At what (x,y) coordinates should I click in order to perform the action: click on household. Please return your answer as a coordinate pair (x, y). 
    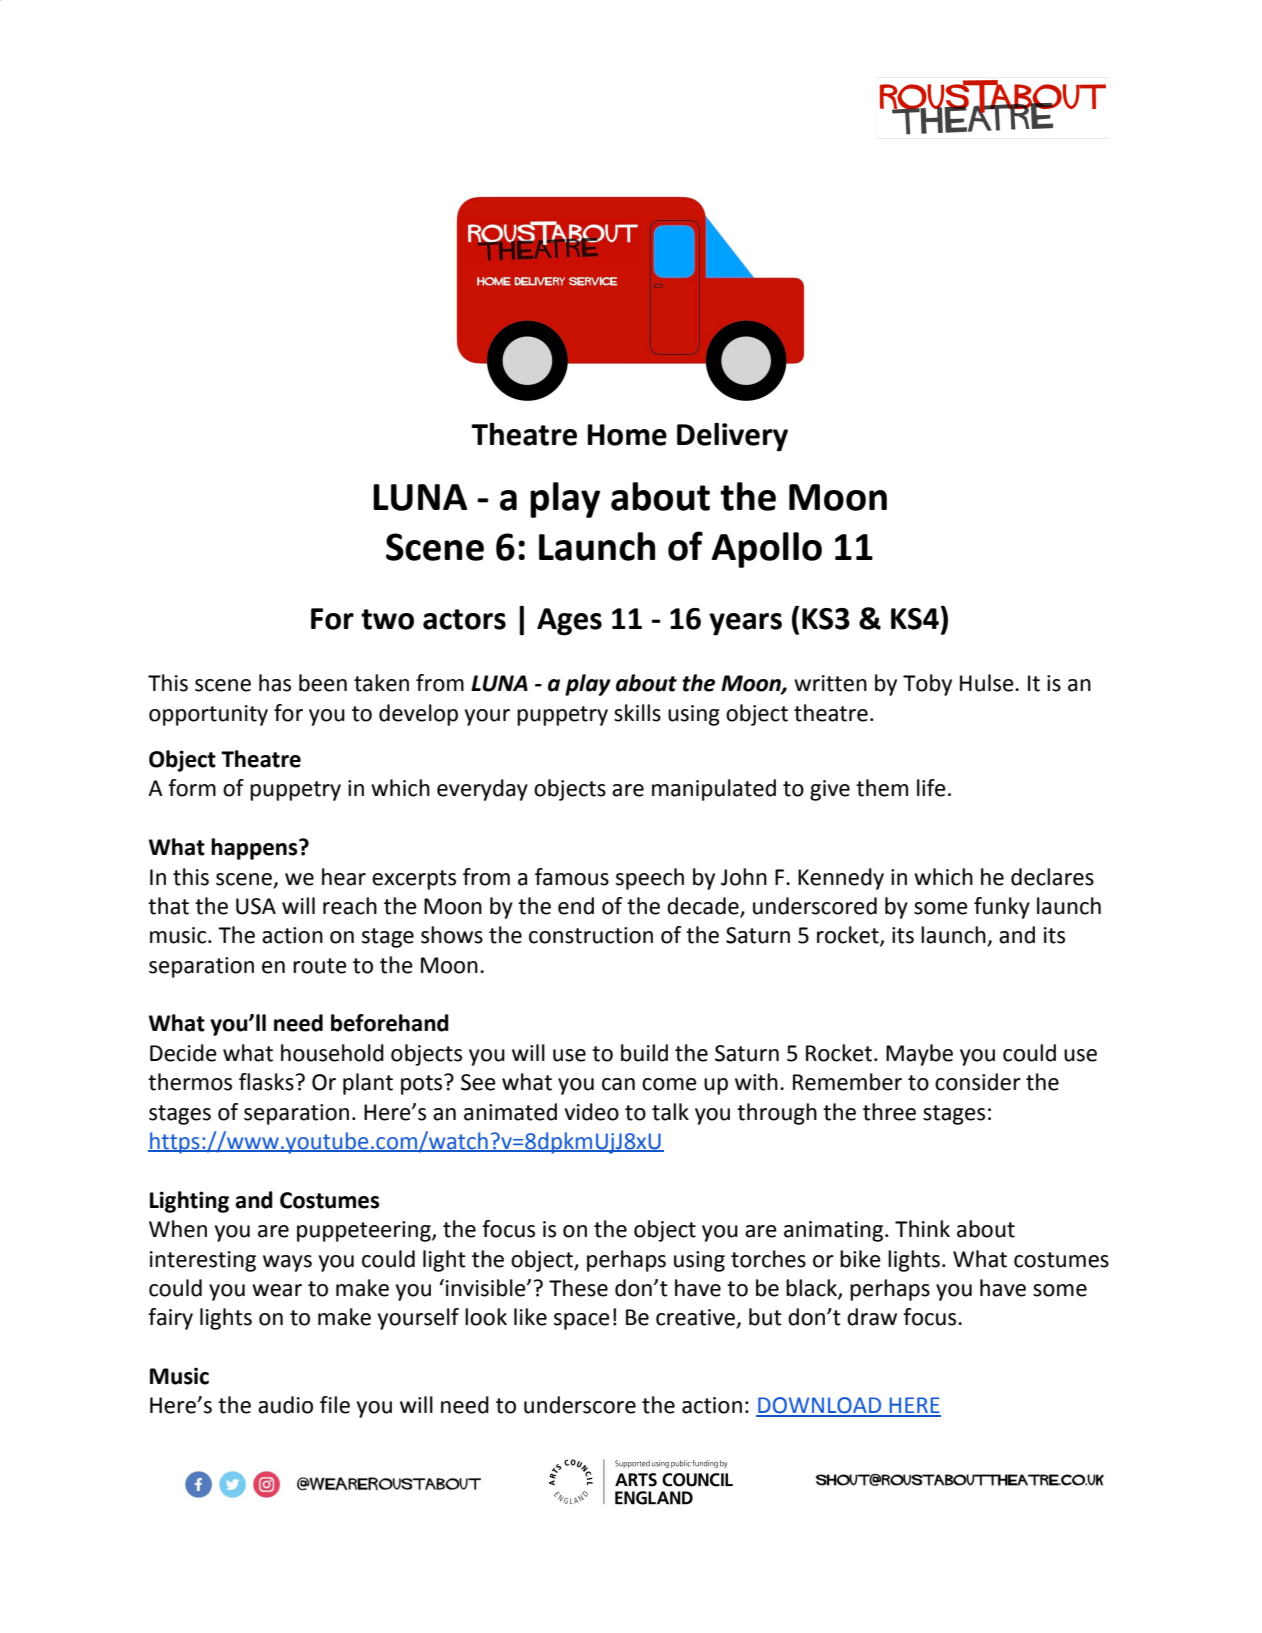
    Looking at the image, I should click on (332, 1053).
